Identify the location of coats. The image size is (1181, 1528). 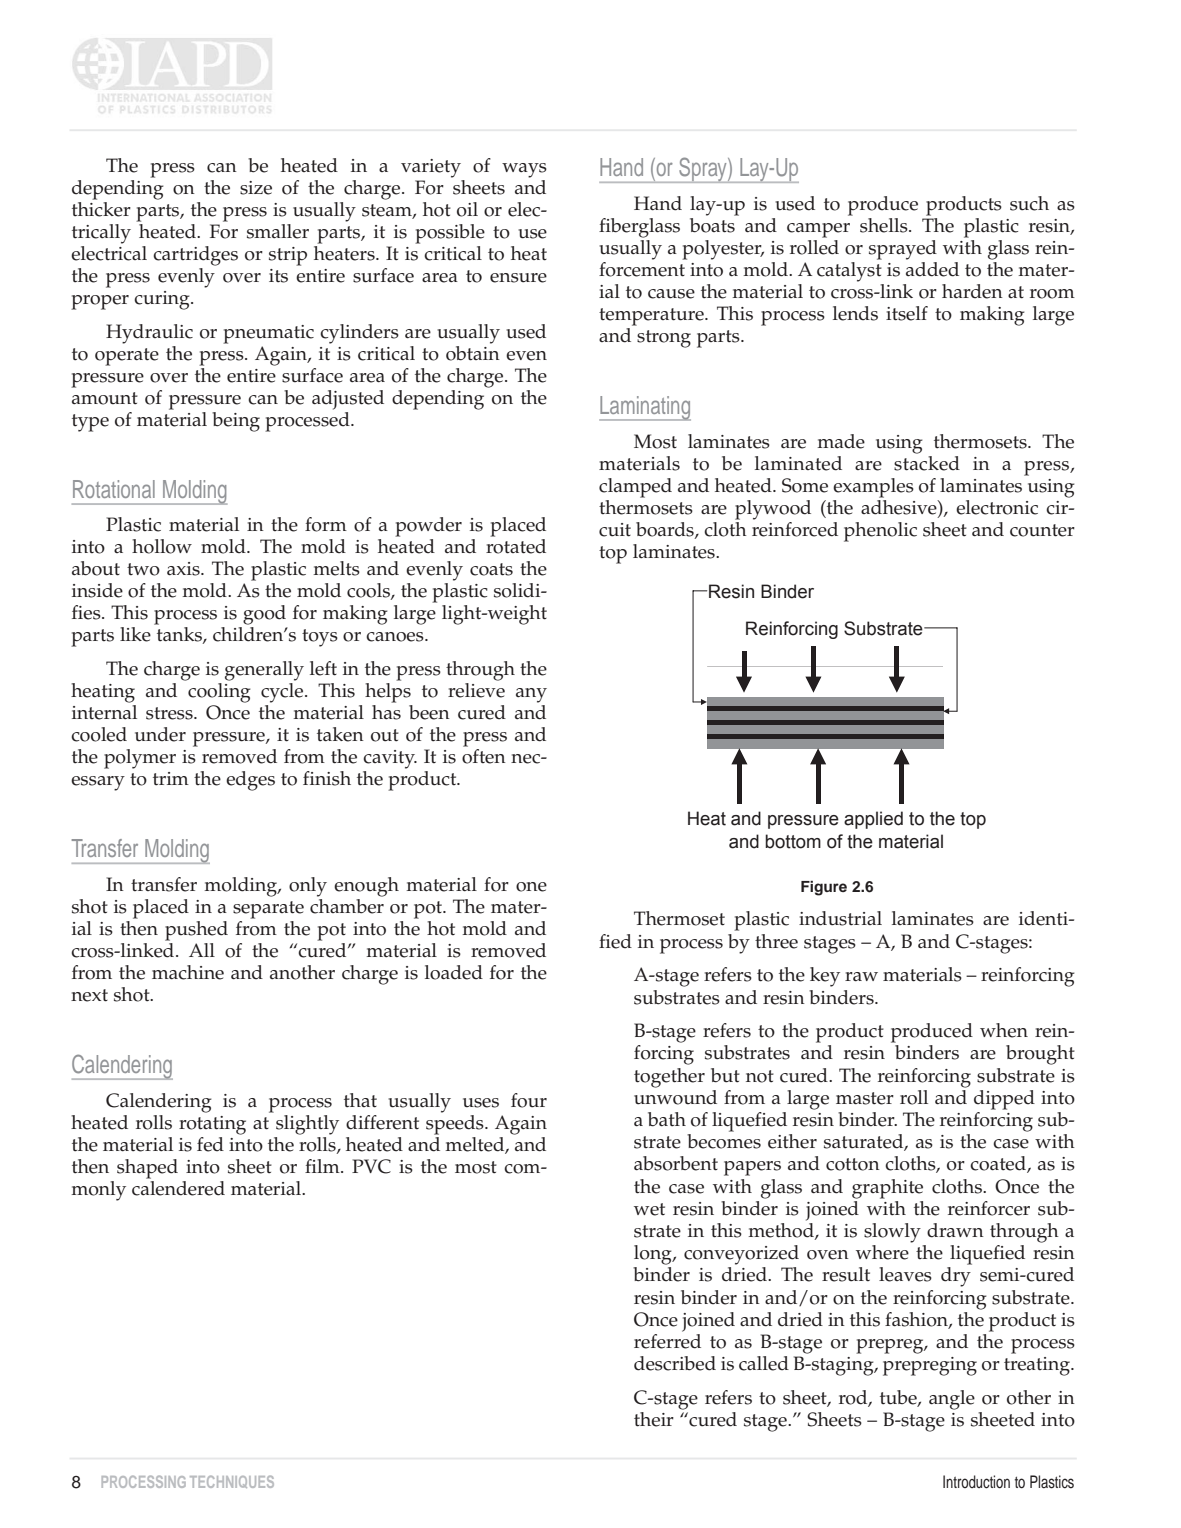
(491, 569).
